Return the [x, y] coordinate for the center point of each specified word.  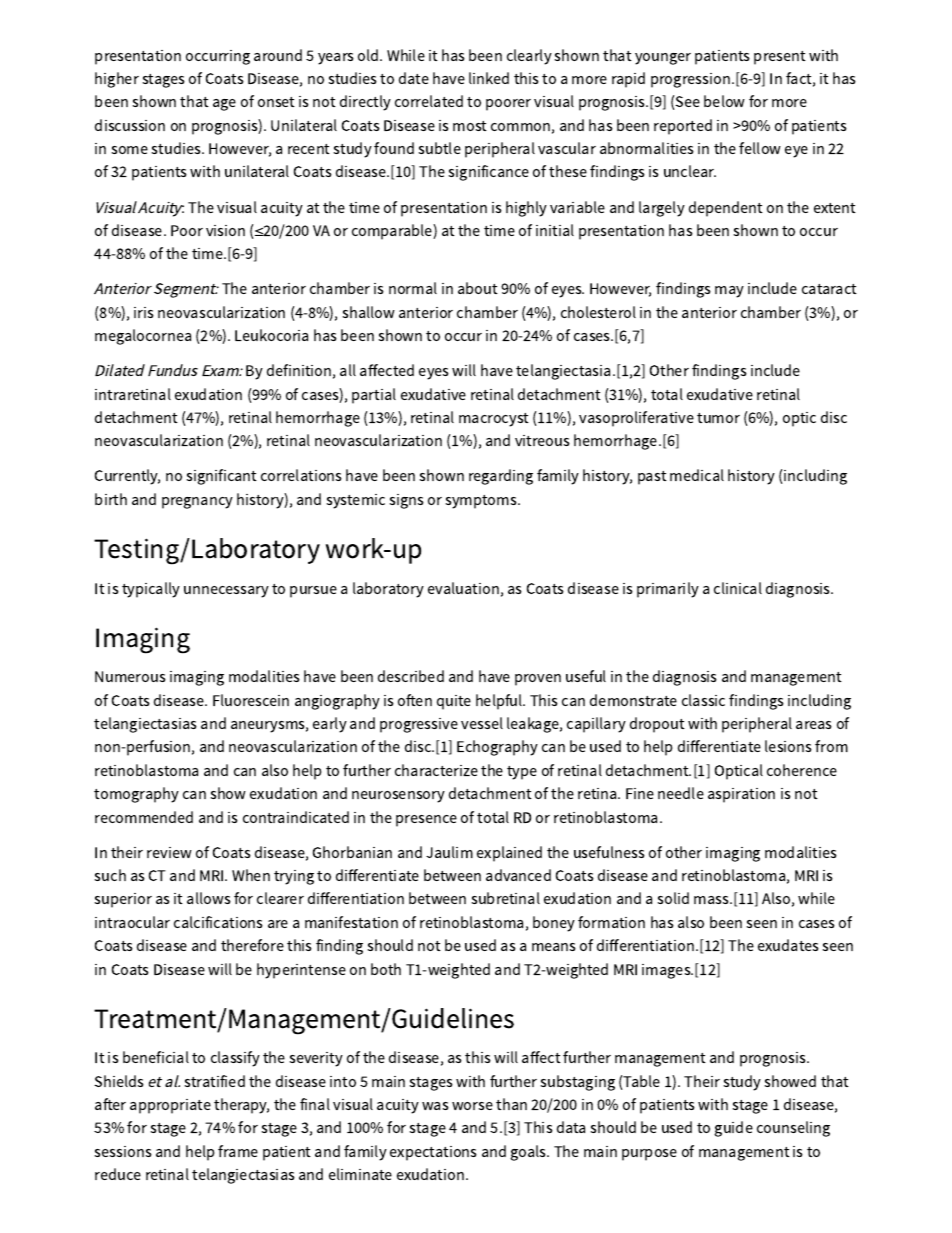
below [724, 101]
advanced [518, 875]
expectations [433, 1153]
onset [276, 102]
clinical [738, 588]
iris [144, 312]
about [478, 288]
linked [489, 78]
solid [673, 898]
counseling [793, 1129]
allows [209, 898]
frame [238, 1151]
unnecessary [226, 592]
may [729, 292]
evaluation [463, 588]
